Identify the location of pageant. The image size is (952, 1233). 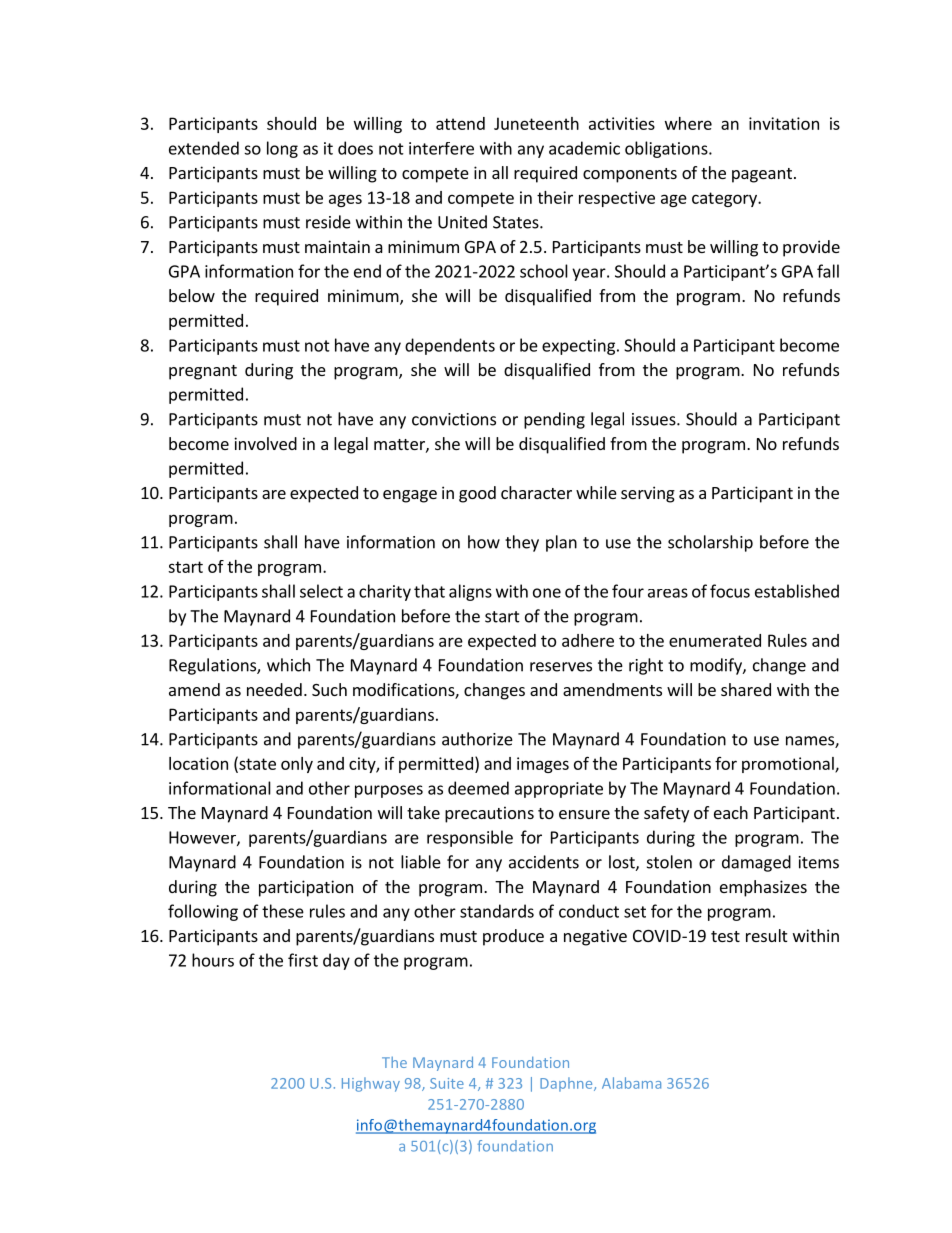
(762, 175).
